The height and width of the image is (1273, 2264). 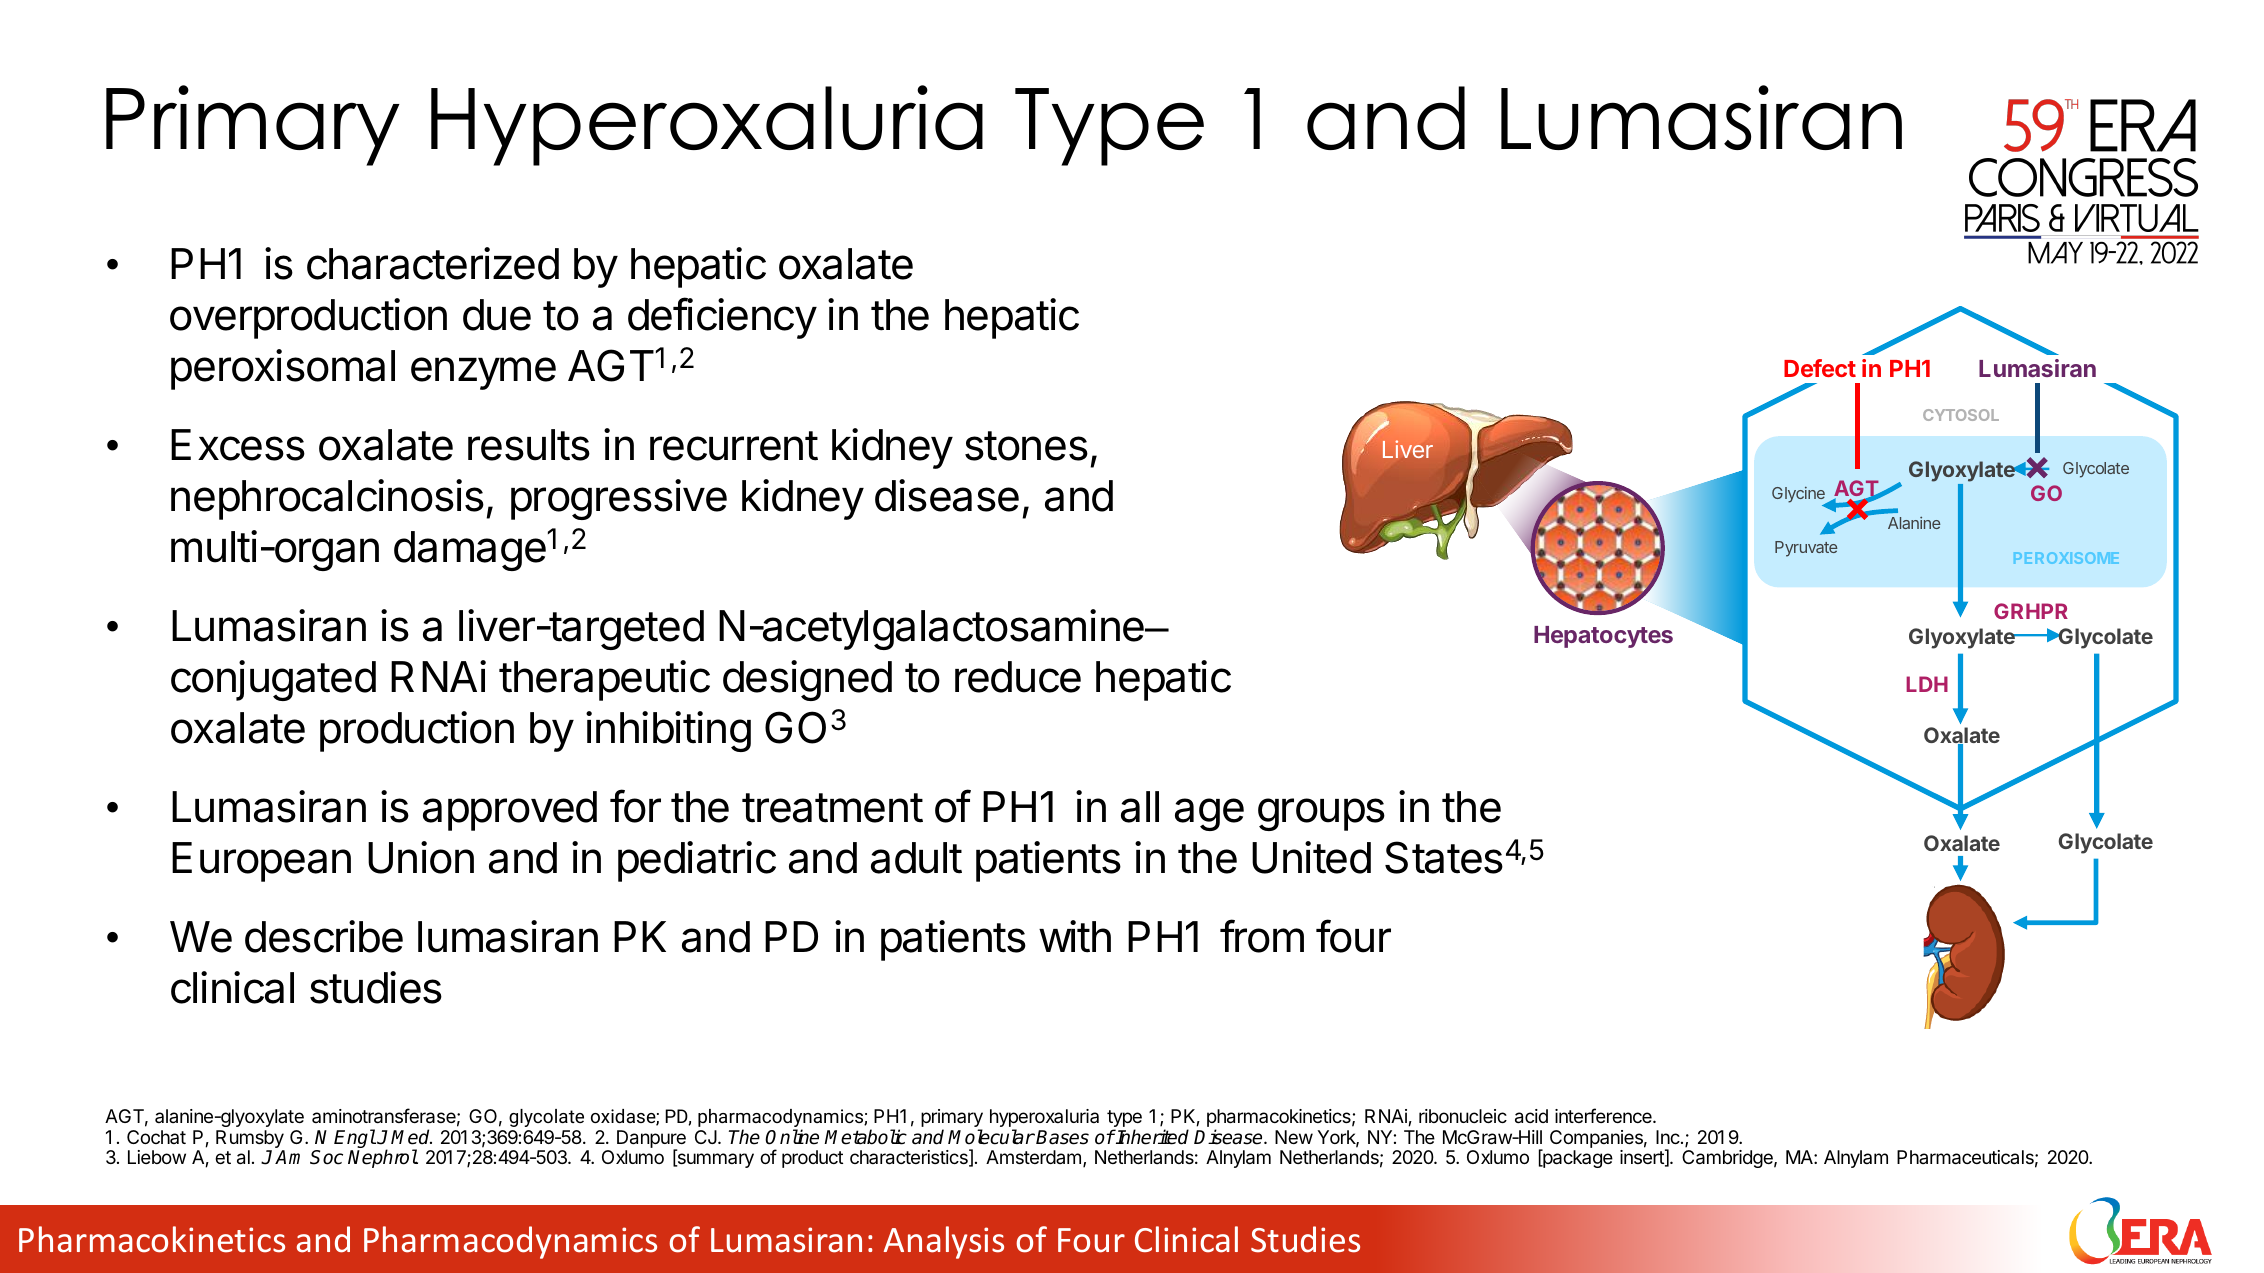 I want to click on Defect, so click(x=1820, y=368).
